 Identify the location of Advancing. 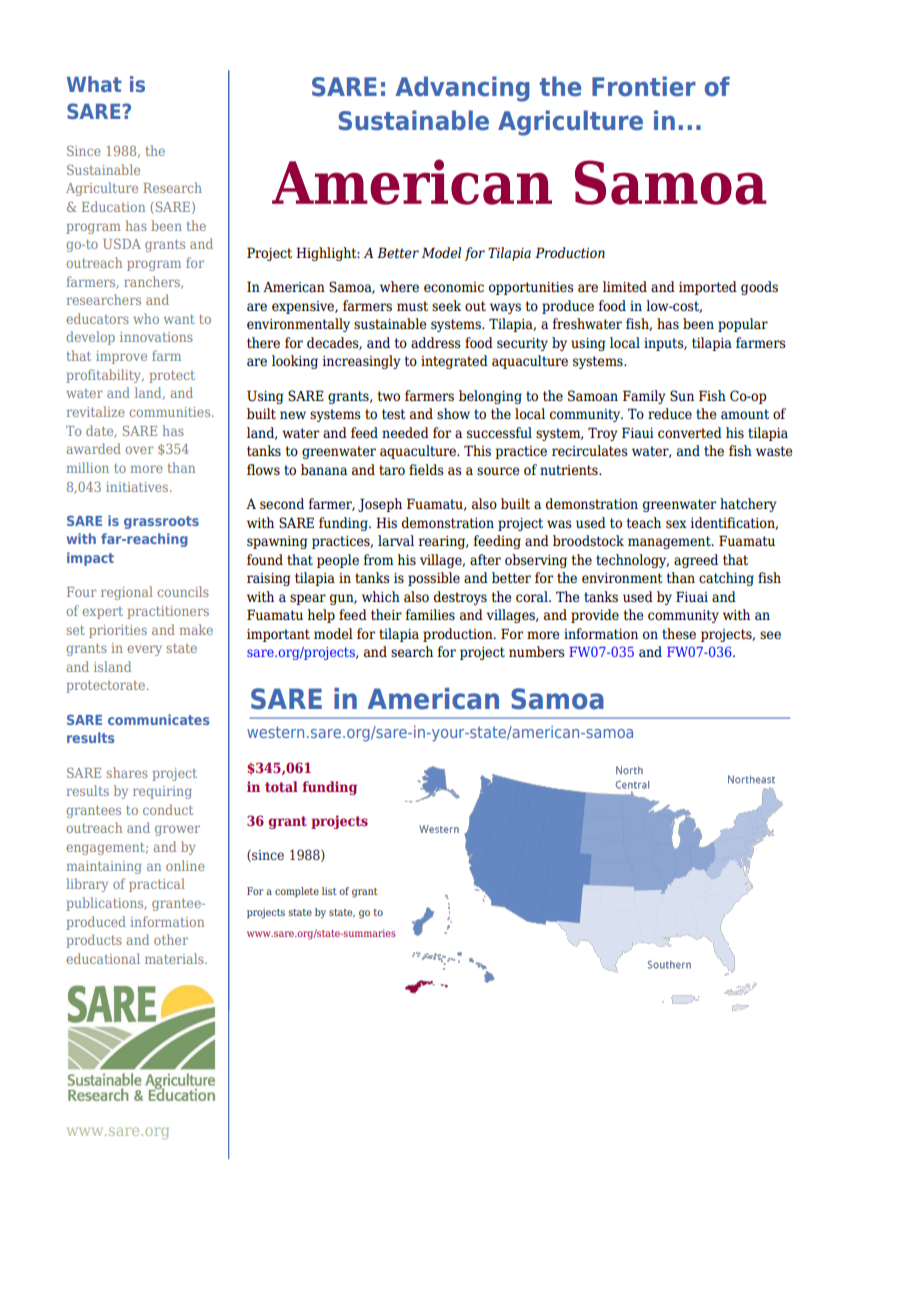
(463, 89).
